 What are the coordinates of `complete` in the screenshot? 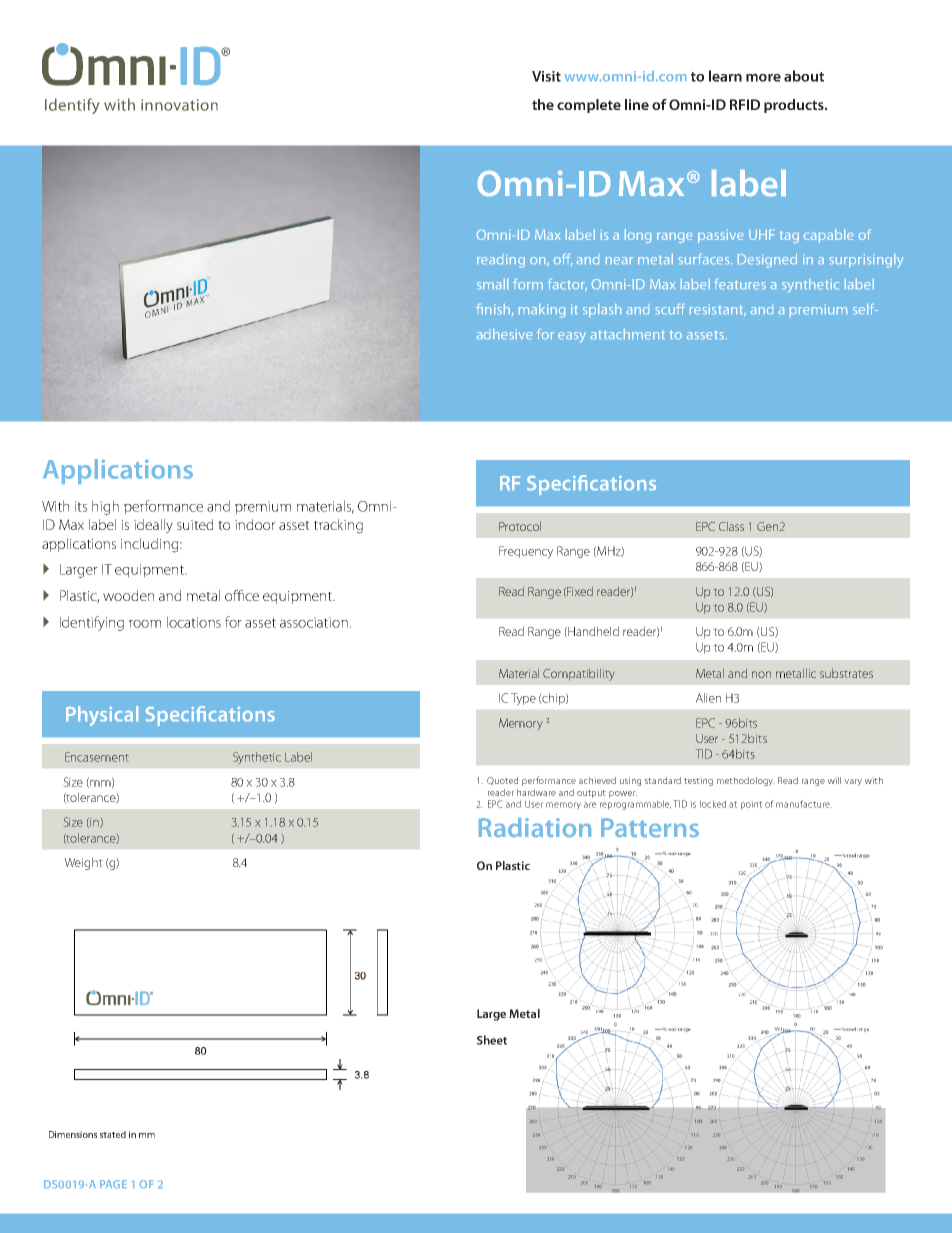 It's located at (589, 106).
